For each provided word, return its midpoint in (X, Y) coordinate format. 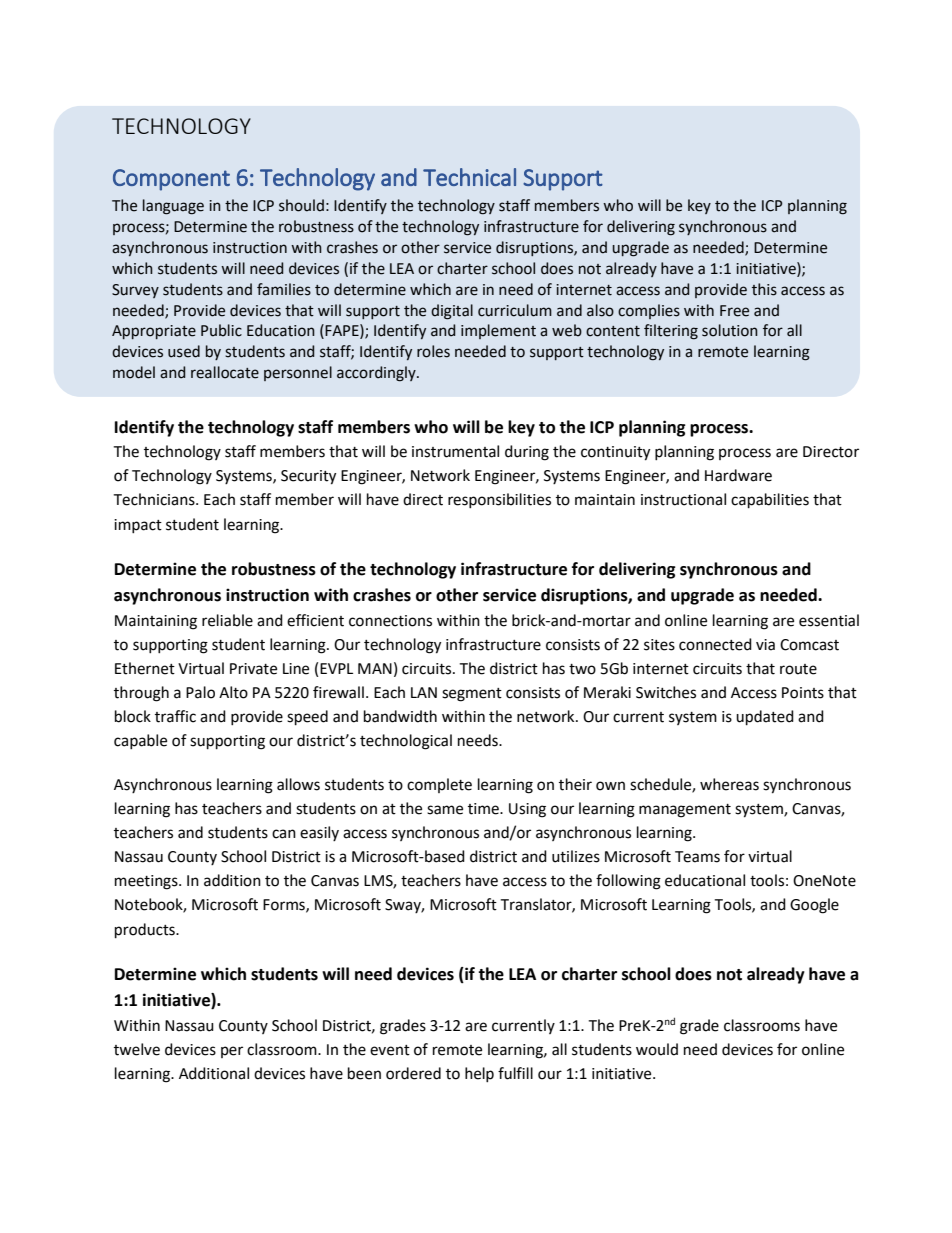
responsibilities (499, 500)
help (479, 1074)
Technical (469, 177)
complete (439, 785)
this (764, 289)
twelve (137, 1049)
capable (140, 741)
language (173, 207)
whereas (729, 784)
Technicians (155, 499)
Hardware (738, 475)
